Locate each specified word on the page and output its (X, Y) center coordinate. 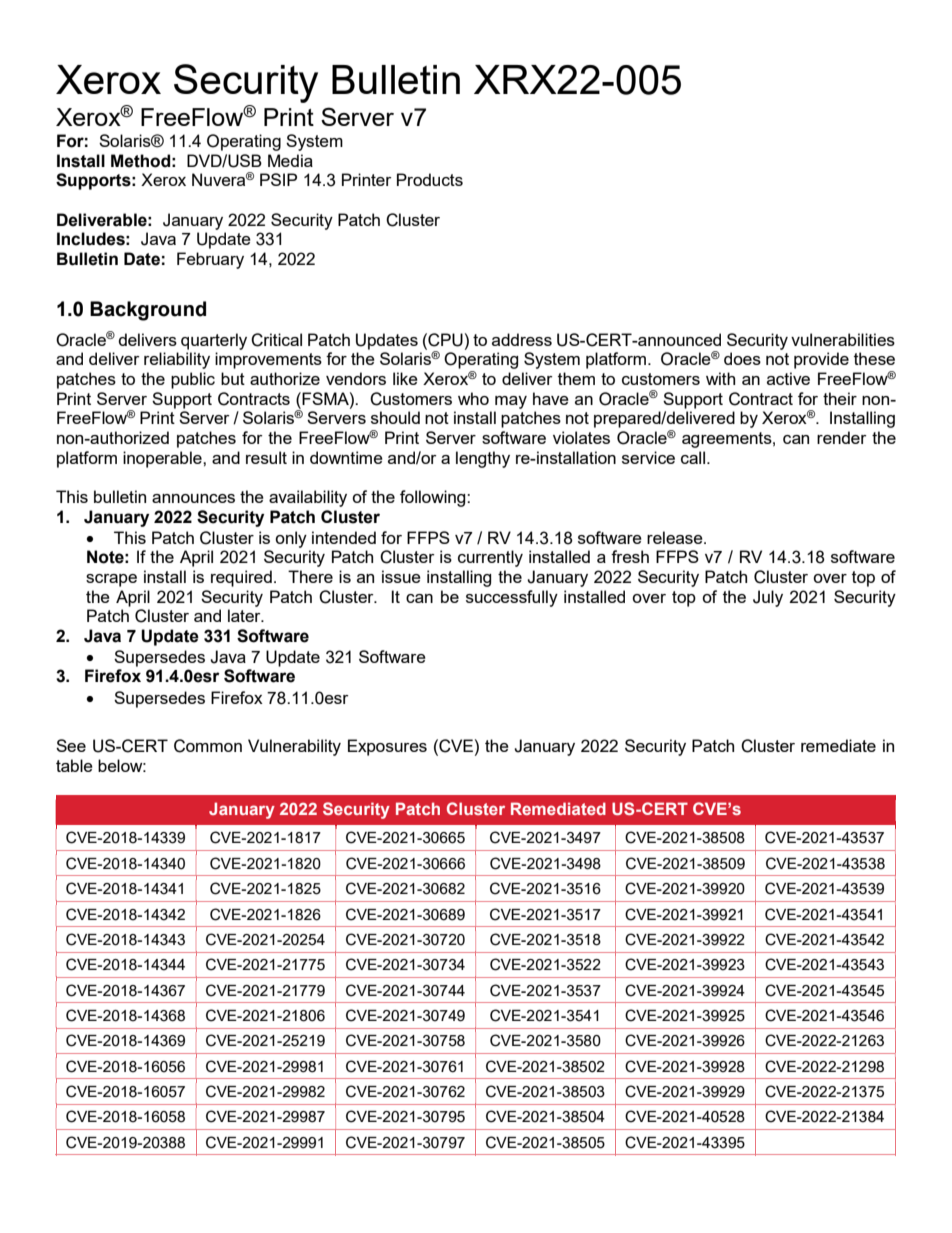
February (210, 260)
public (193, 380)
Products (430, 179)
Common (208, 746)
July (768, 598)
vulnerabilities (843, 339)
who (473, 398)
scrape (111, 580)
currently (490, 558)
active (788, 378)
